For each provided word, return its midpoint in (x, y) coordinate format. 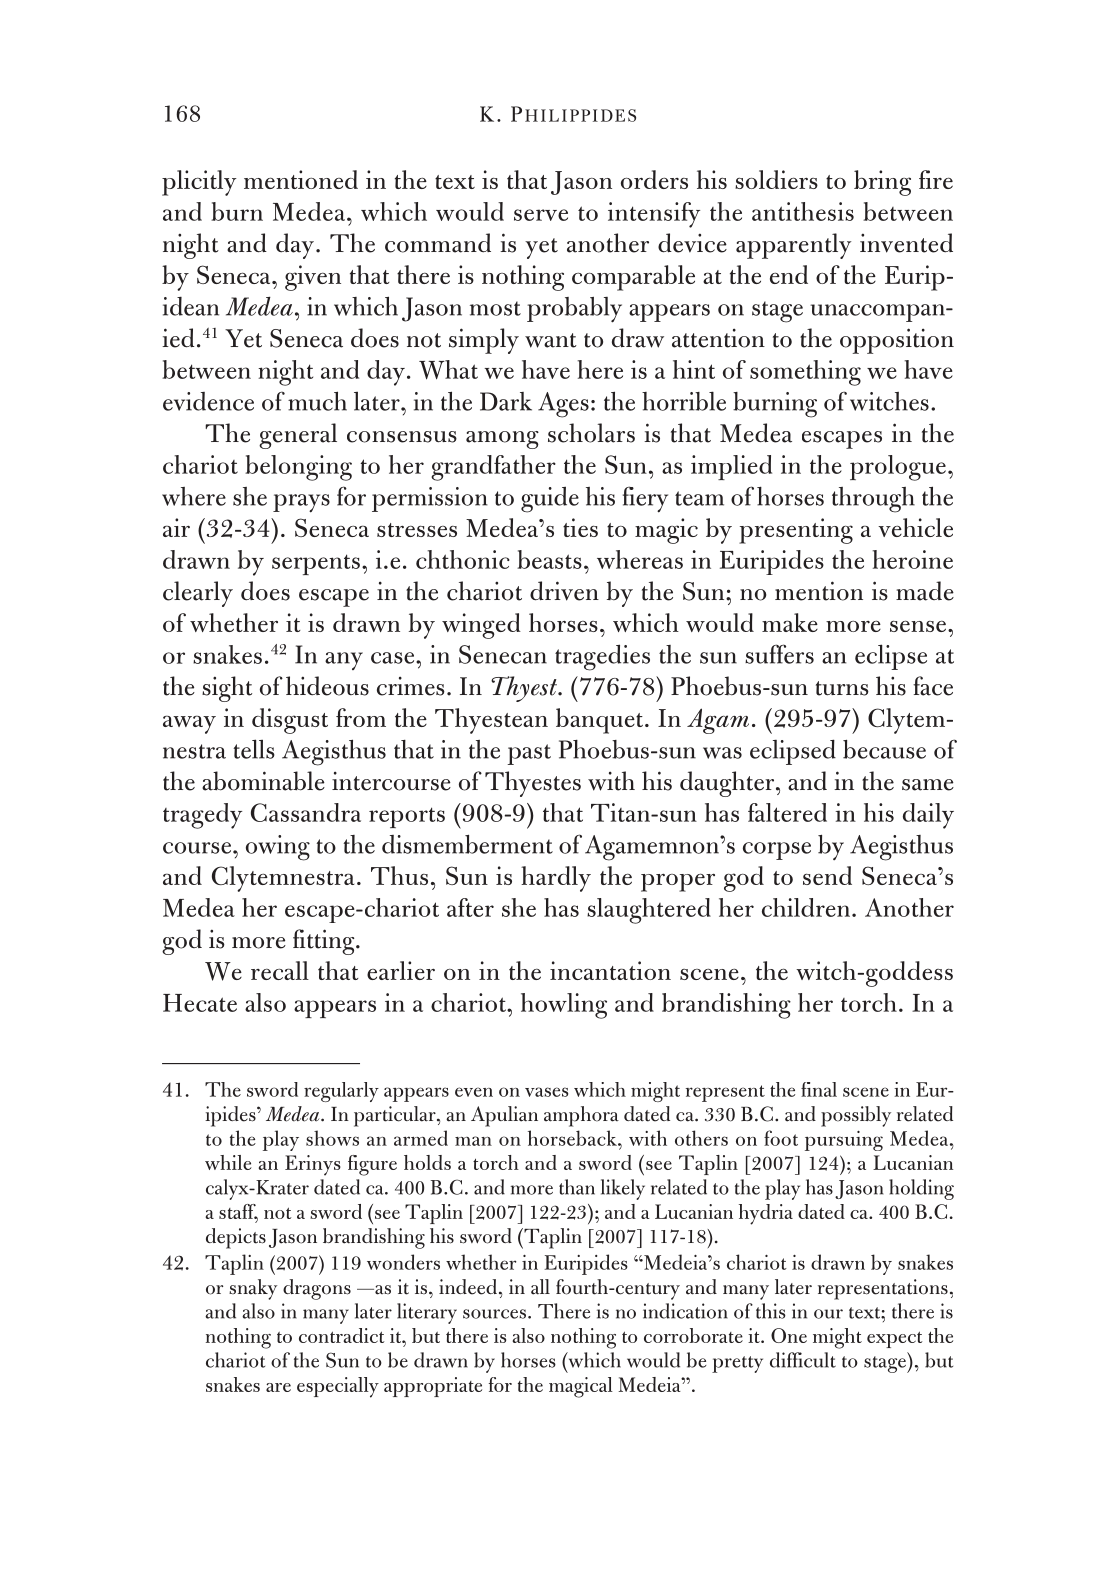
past (529, 754)
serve (541, 215)
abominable (263, 781)
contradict (342, 1335)
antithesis (803, 211)
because (884, 749)
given (313, 278)
